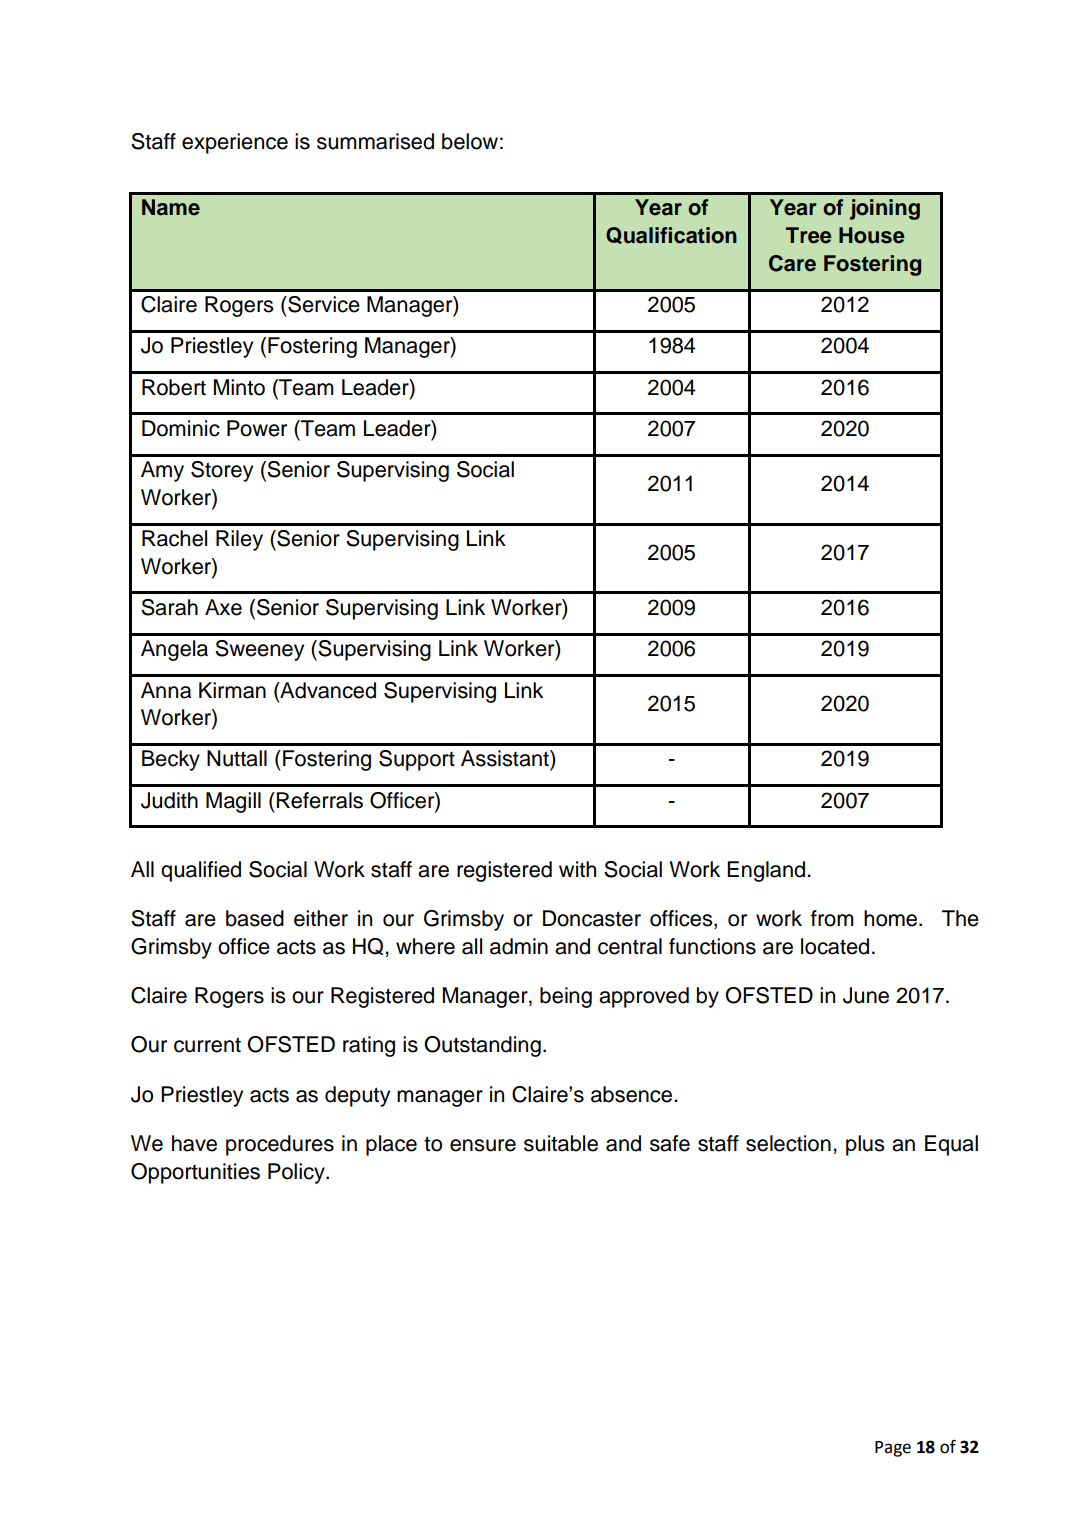  Describe the element at coordinates (766, 871) in the image. I see `England` at that location.
